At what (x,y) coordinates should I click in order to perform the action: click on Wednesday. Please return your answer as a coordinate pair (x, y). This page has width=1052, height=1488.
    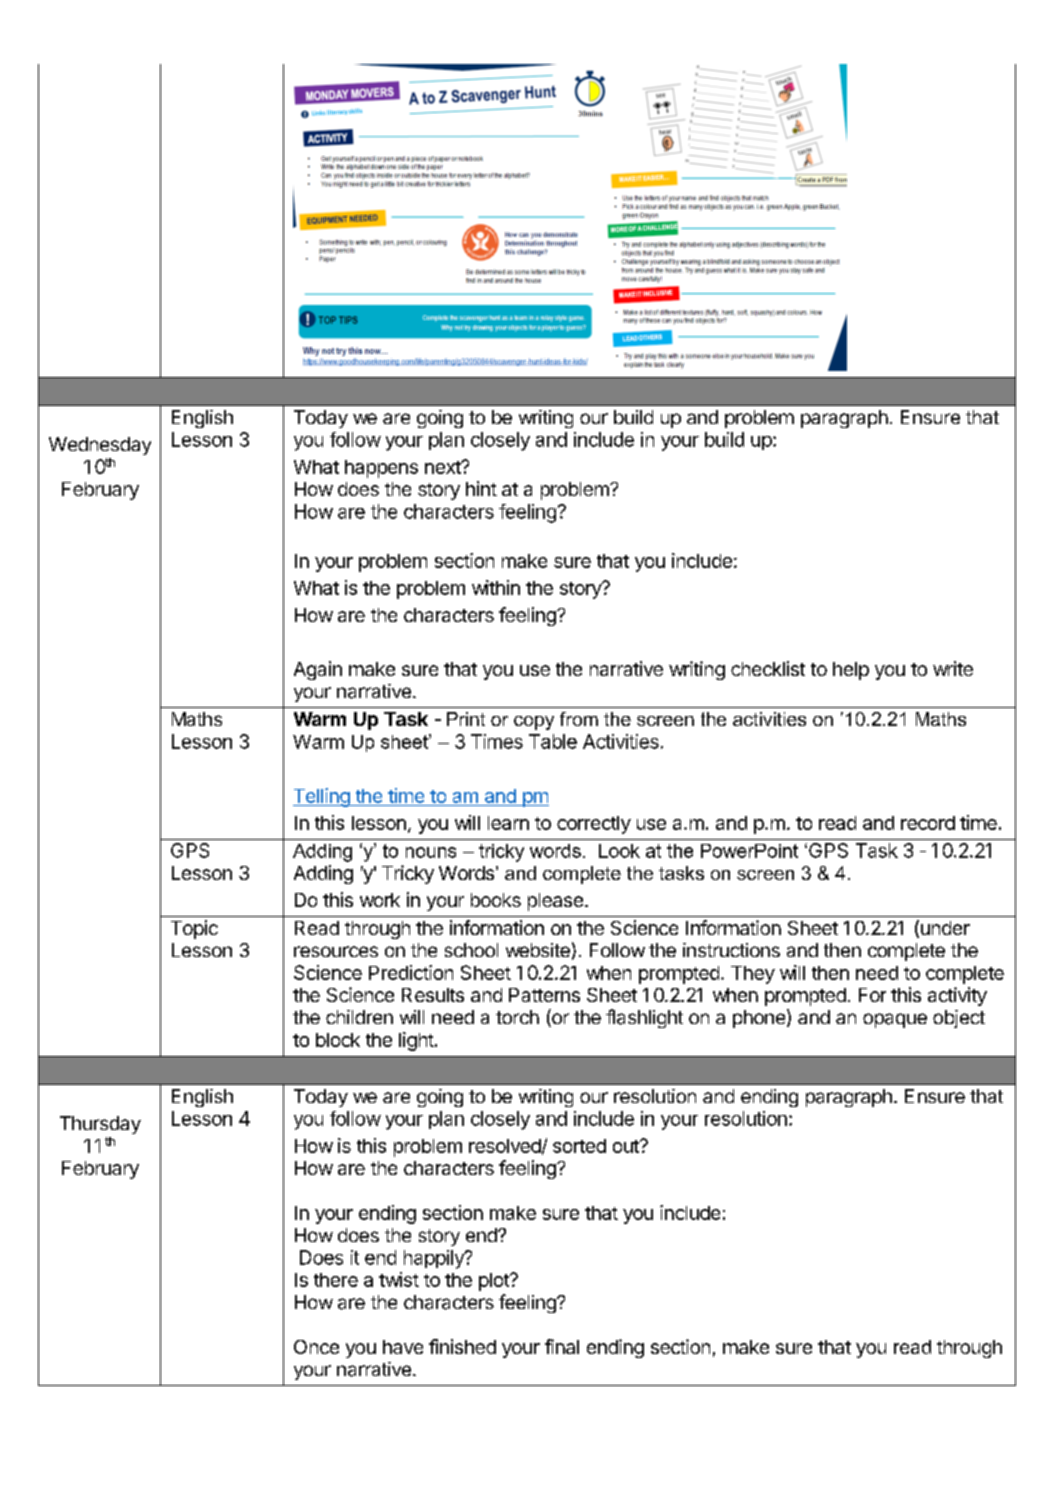
    Looking at the image, I should click on (100, 446).
